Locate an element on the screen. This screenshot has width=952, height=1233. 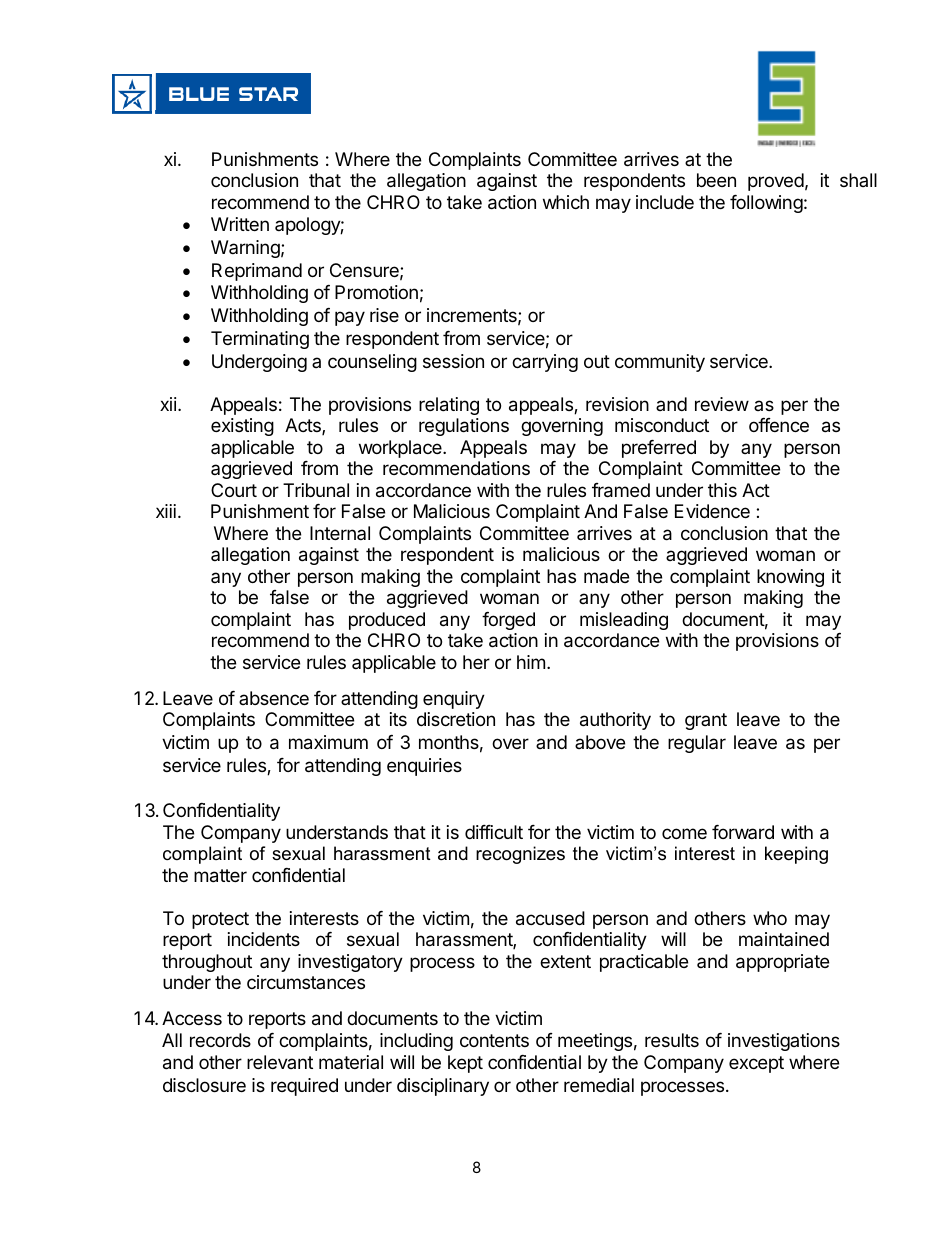
knowing is located at coordinates (790, 578).
